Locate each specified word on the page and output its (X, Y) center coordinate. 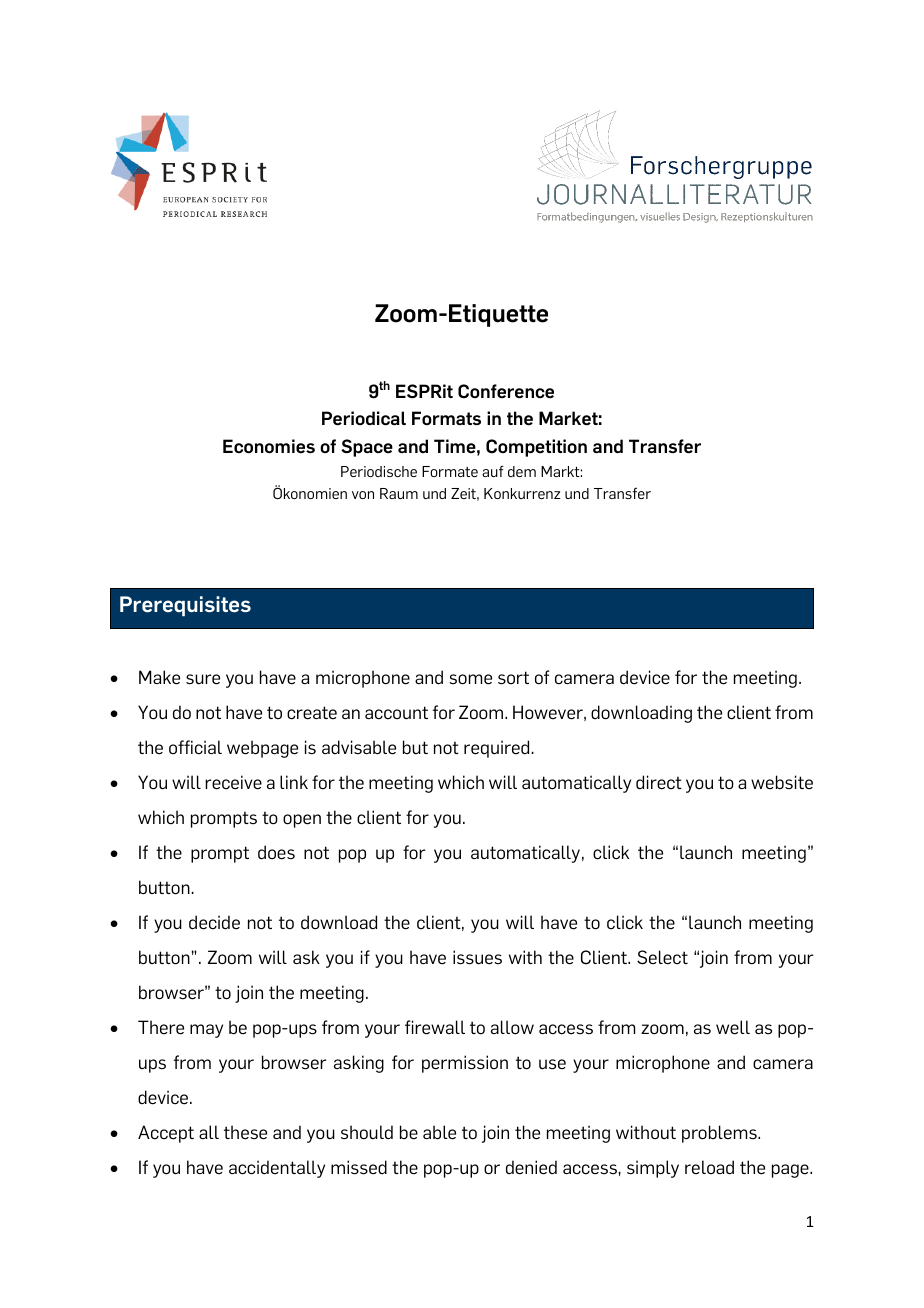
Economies (269, 446)
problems (720, 1134)
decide (214, 922)
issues (477, 957)
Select (662, 957)
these (245, 1132)
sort (513, 678)
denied (531, 1167)
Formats (446, 418)
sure (203, 679)
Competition (536, 448)
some (470, 679)
